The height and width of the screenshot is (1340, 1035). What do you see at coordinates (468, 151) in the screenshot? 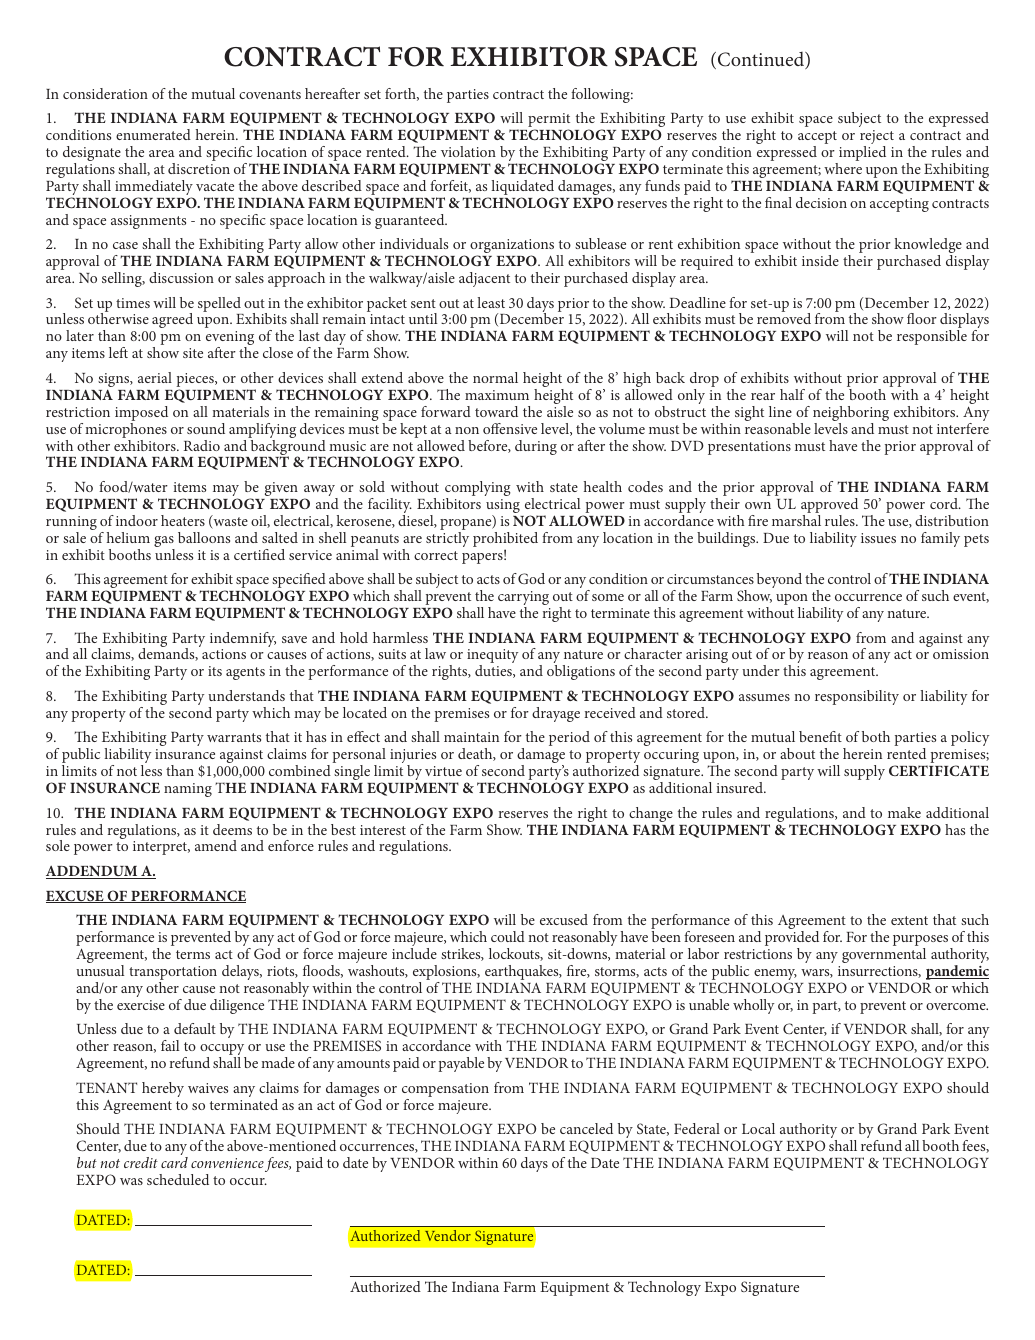
I see `violation` at bounding box center [468, 151].
